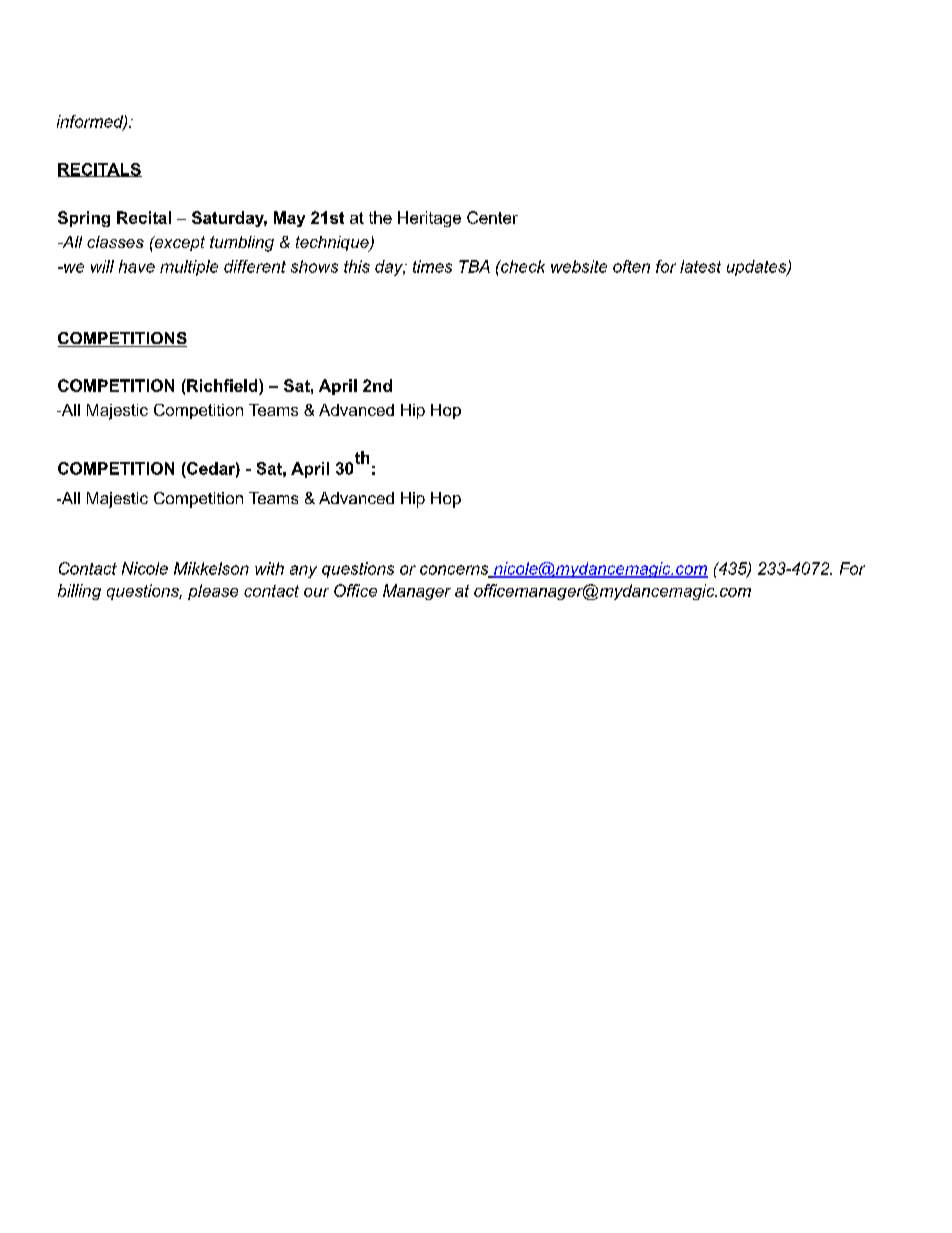 The height and width of the page is (1233, 952). Describe the element at coordinates (432, 266) in the page. I see `times` at that location.
